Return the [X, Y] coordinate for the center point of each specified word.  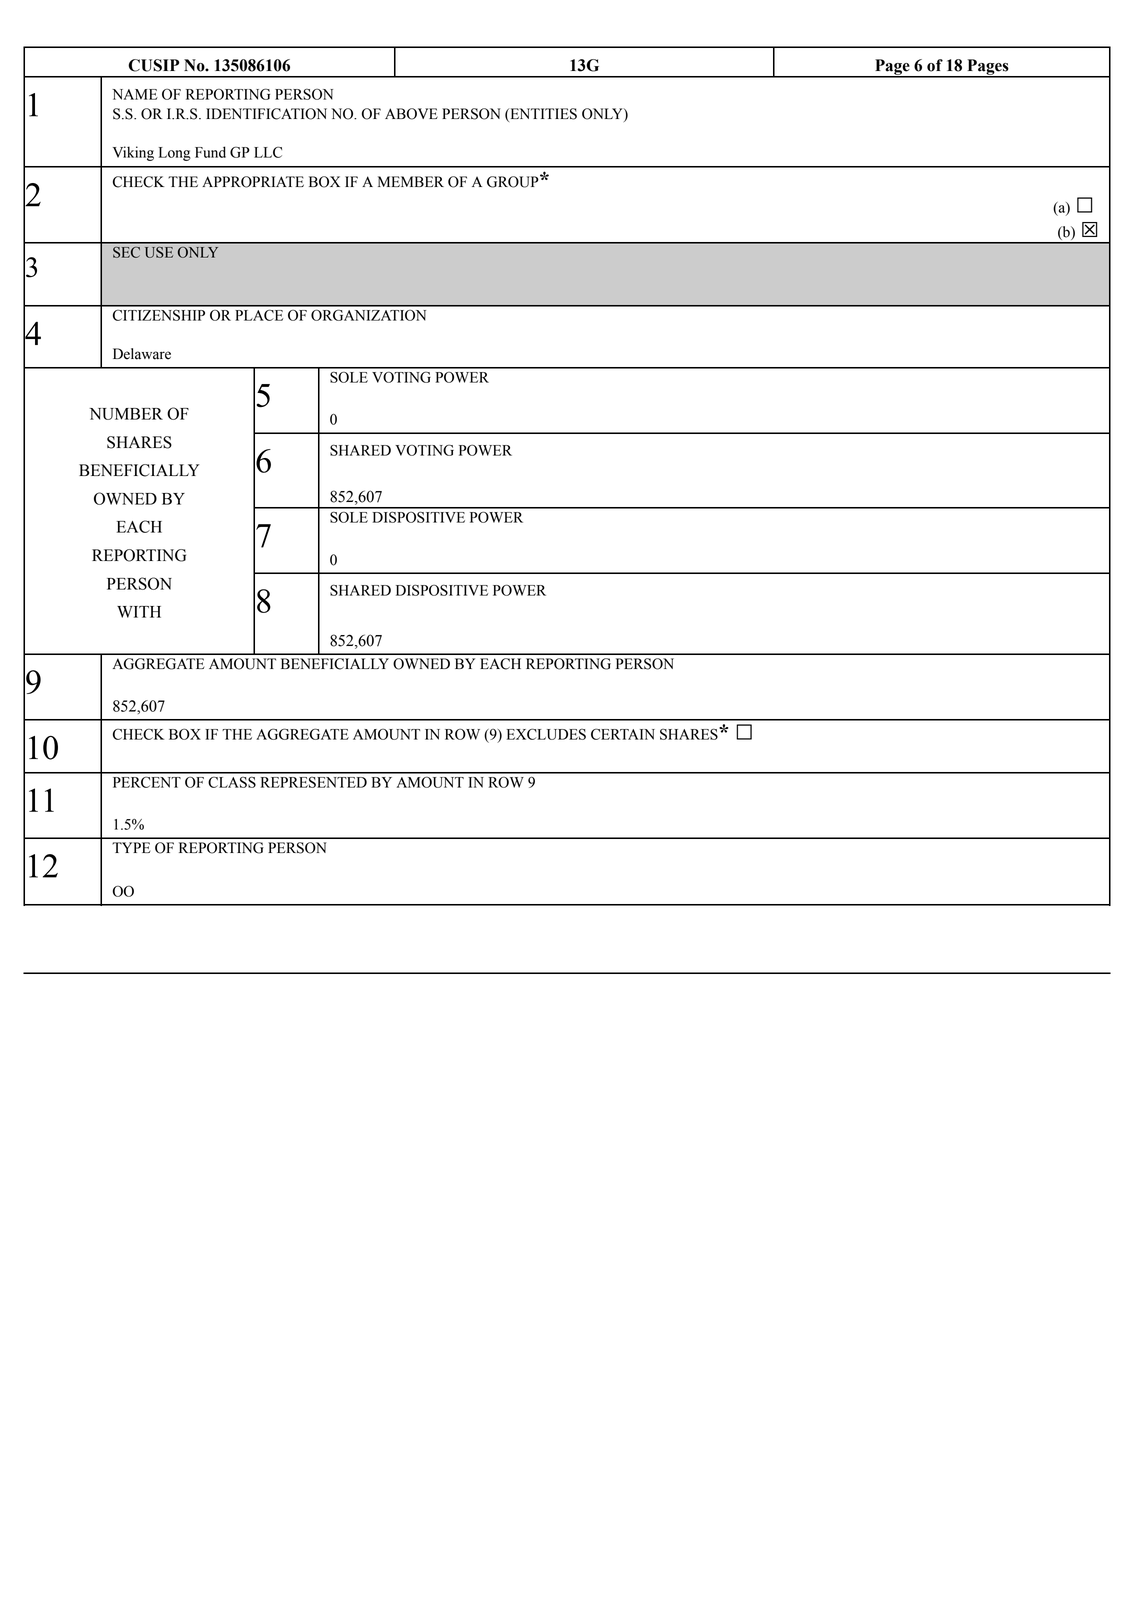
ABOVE [411, 114]
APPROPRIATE [253, 182]
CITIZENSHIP [159, 315]
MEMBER [411, 181]
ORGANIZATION [368, 315]
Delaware [142, 354]
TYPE [131, 847]
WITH [139, 612]
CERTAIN [623, 734]
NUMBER [126, 414]
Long [175, 154]
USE [159, 252]
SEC [126, 252]
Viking [133, 153]
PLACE [259, 315]
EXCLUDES [546, 734]
